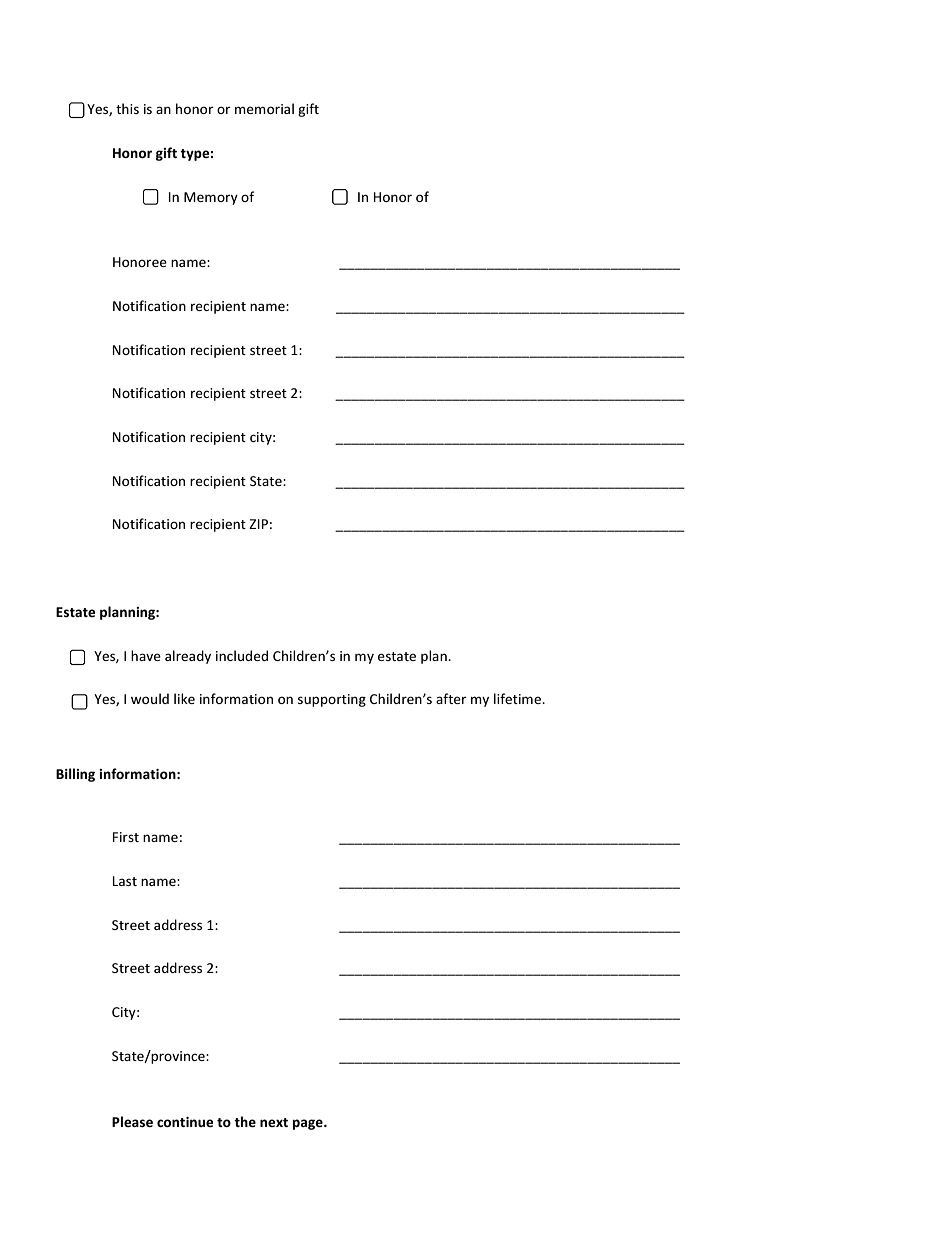  Describe the element at coordinates (274, 1122) in the document. I see `next` at that location.
